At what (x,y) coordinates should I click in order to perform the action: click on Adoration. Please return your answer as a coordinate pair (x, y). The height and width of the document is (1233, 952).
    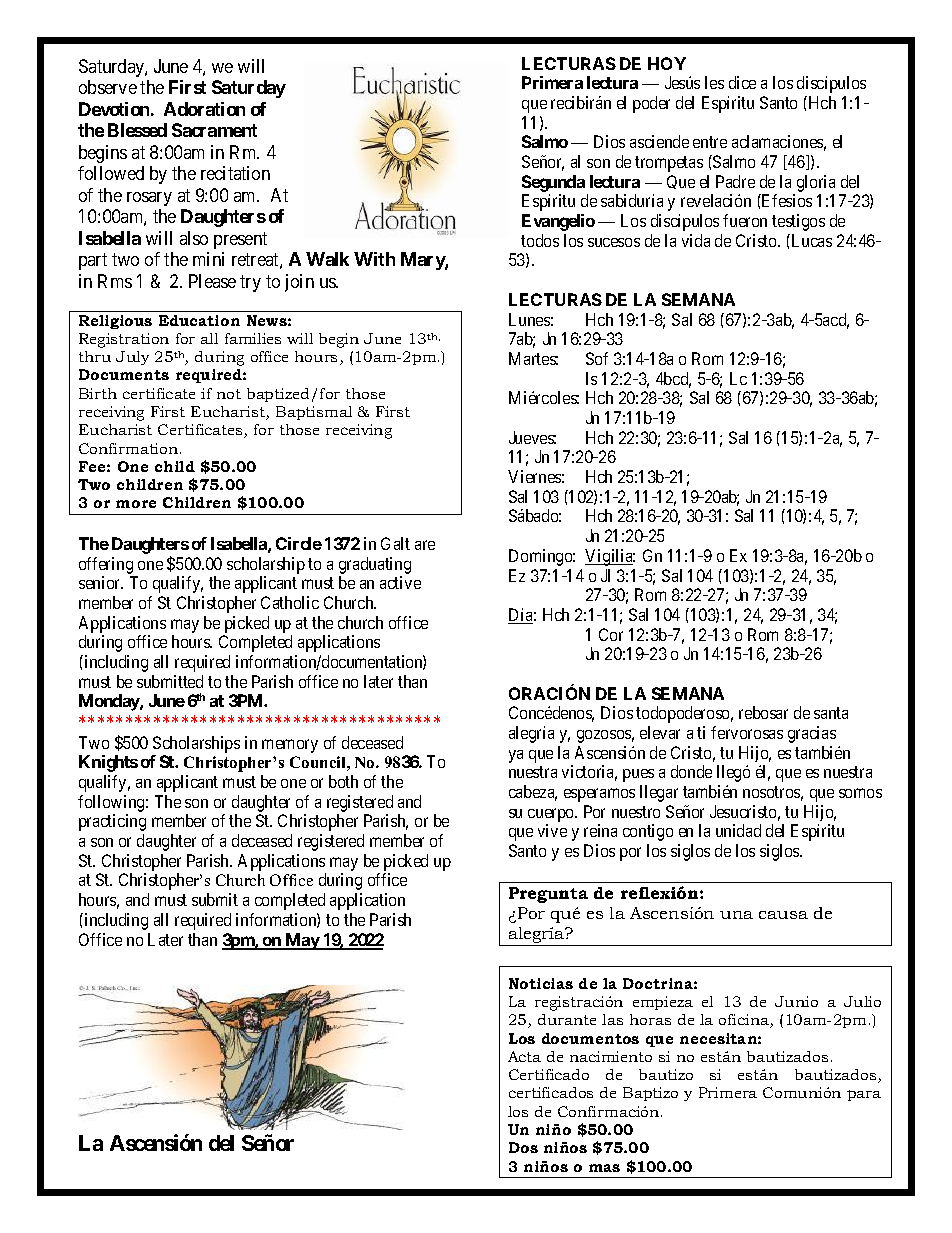
    Looking at the image, I should click on (204, 109).
